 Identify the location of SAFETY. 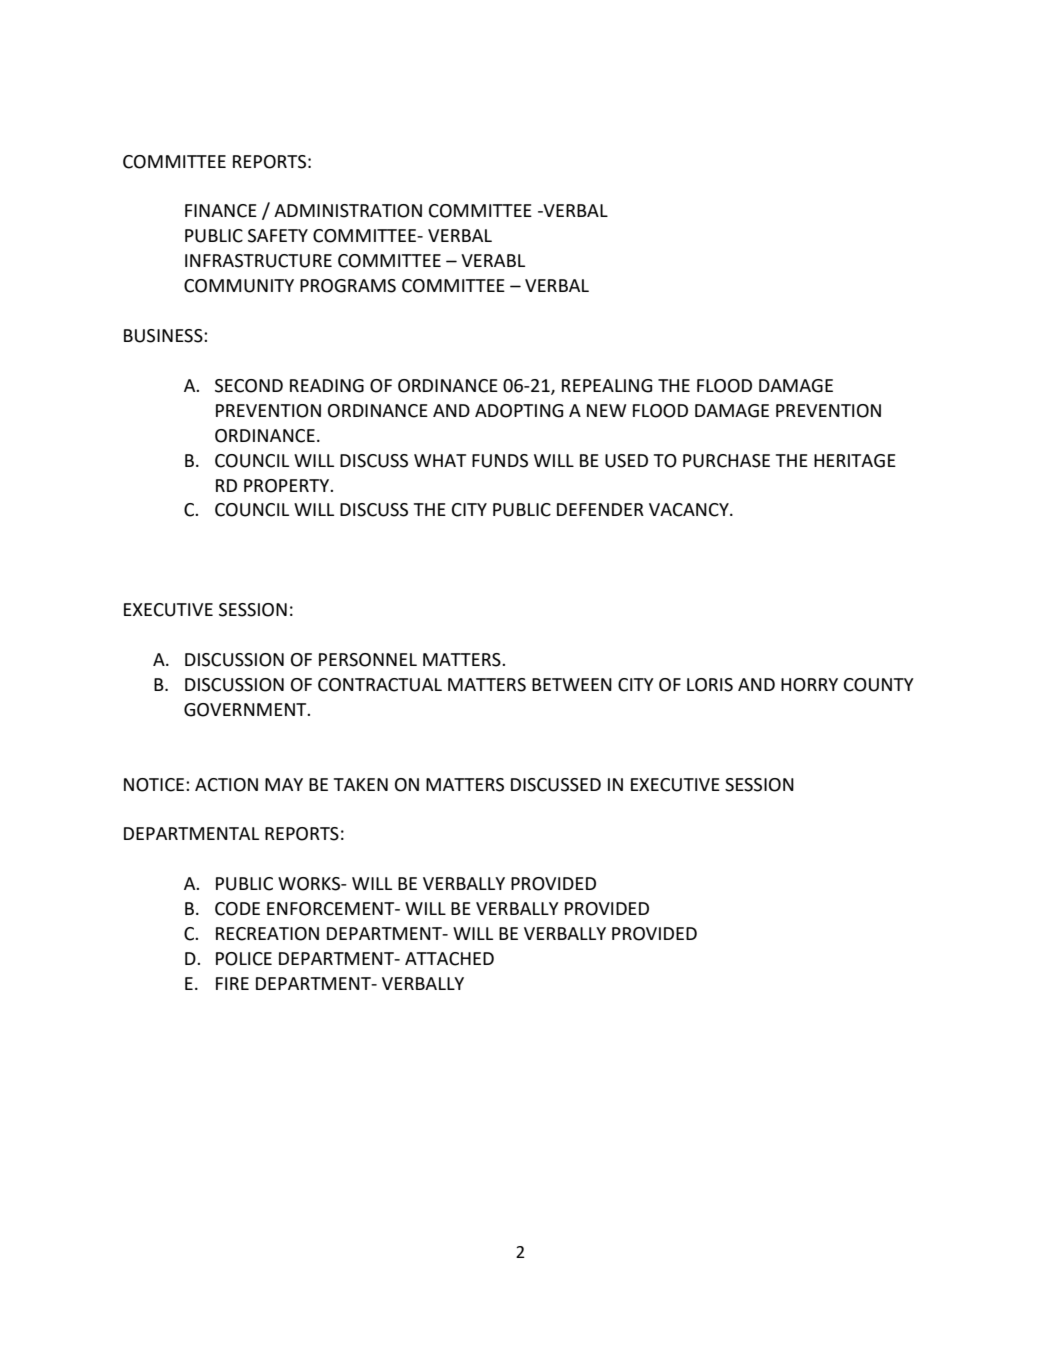
(278, 236).
